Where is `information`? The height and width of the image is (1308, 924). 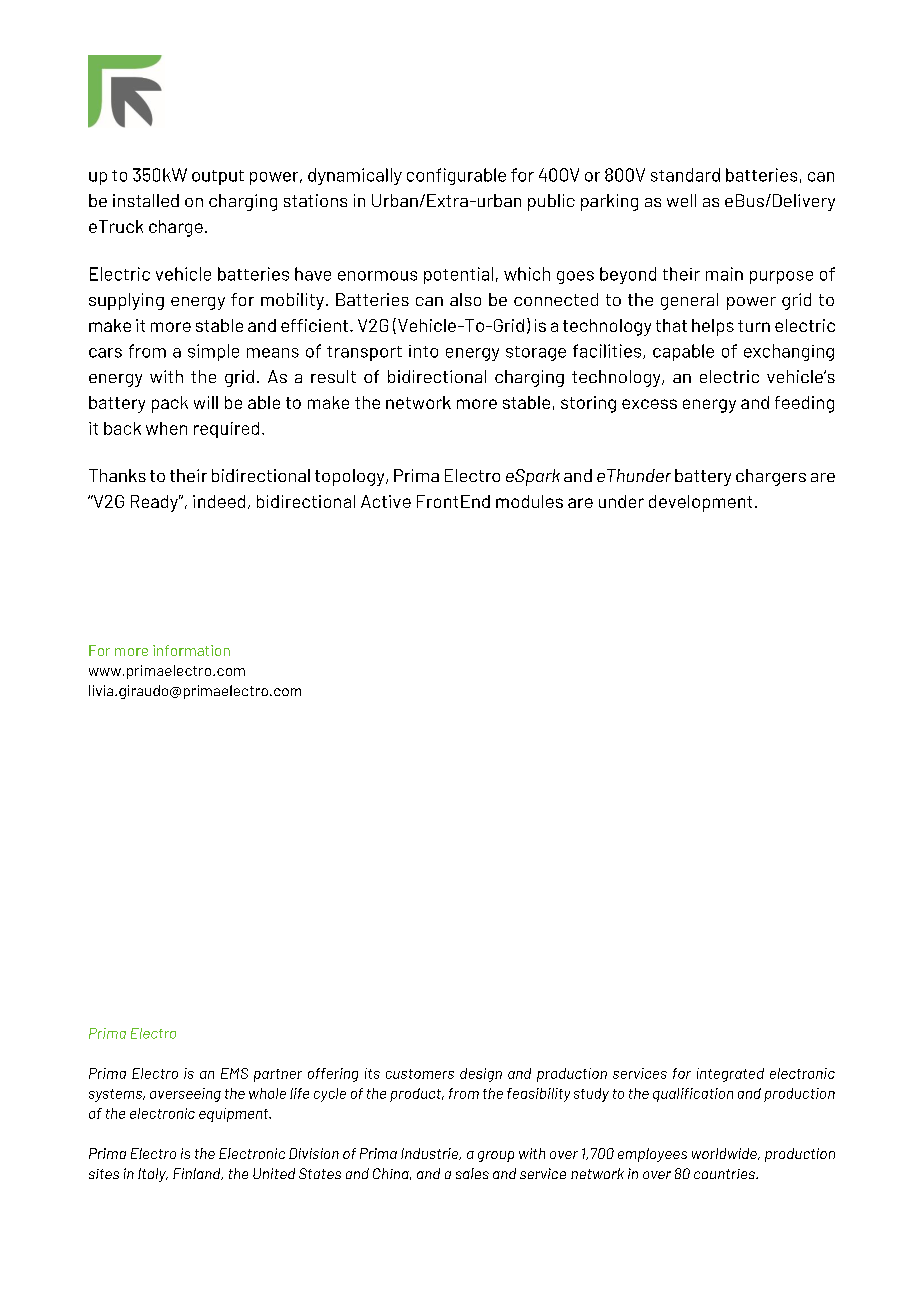 information is located at coordinates (191, 650).
